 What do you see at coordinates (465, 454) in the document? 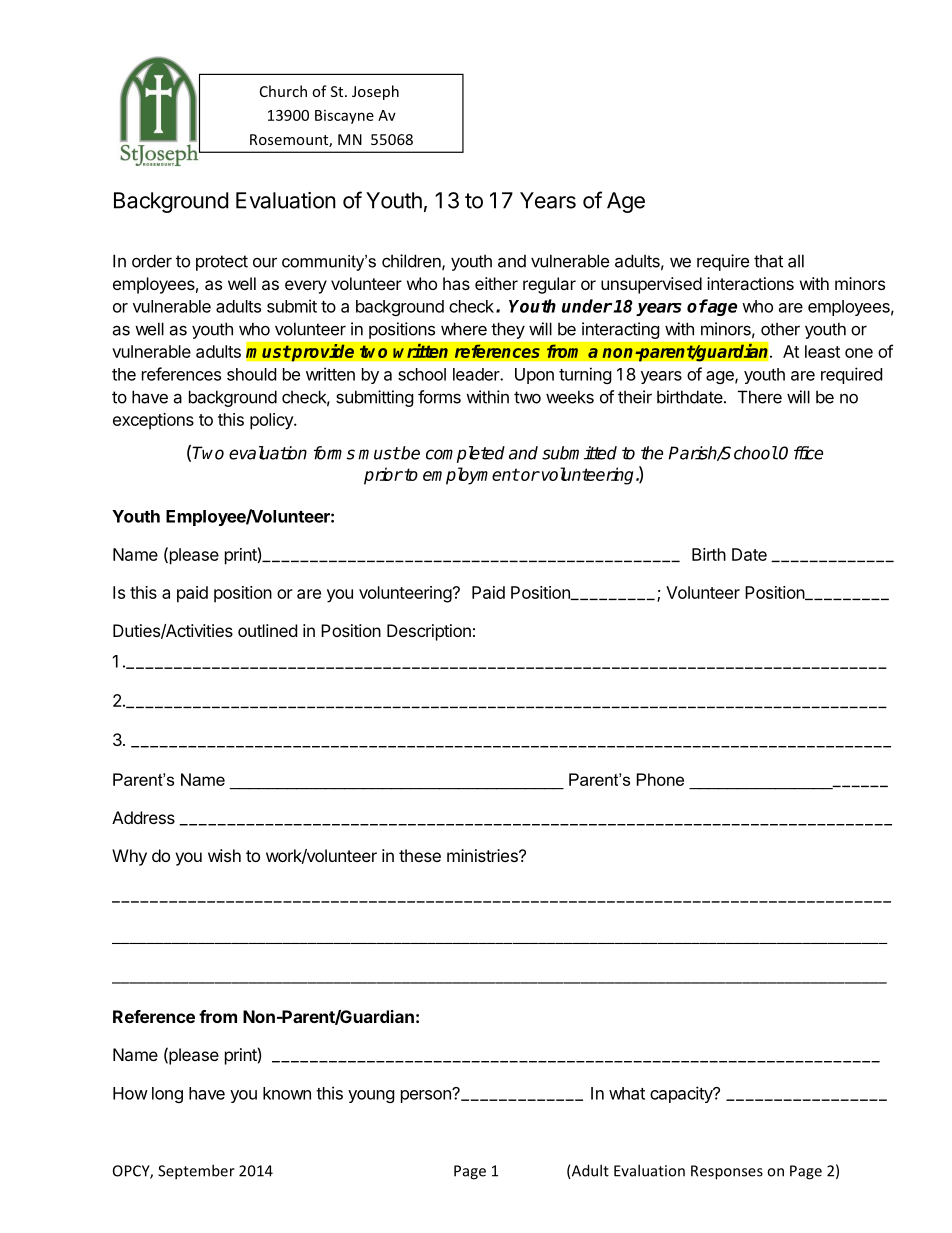
I see `completed` at bounding box center [465, 454].
